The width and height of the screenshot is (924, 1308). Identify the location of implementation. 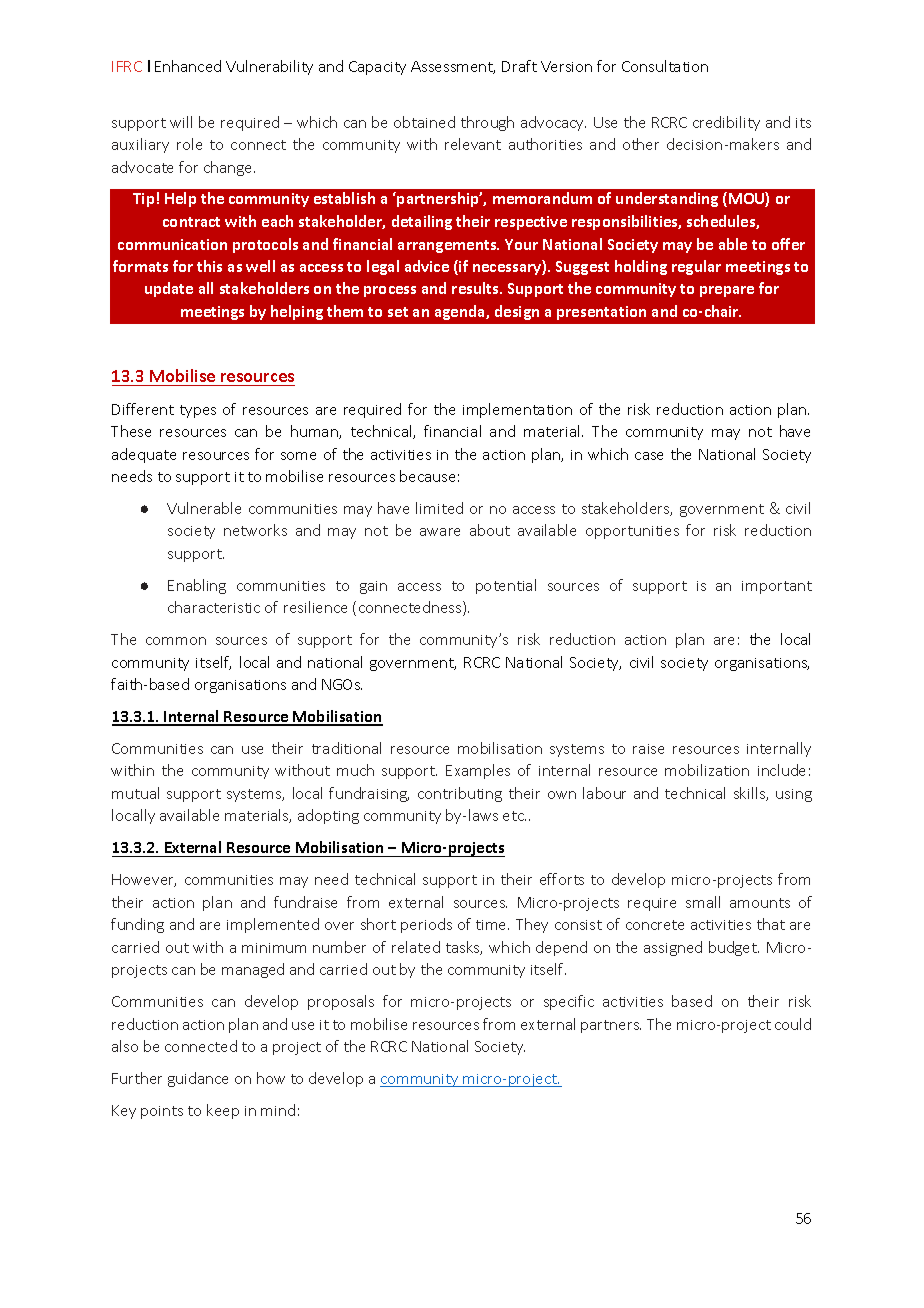
(517, 410).
